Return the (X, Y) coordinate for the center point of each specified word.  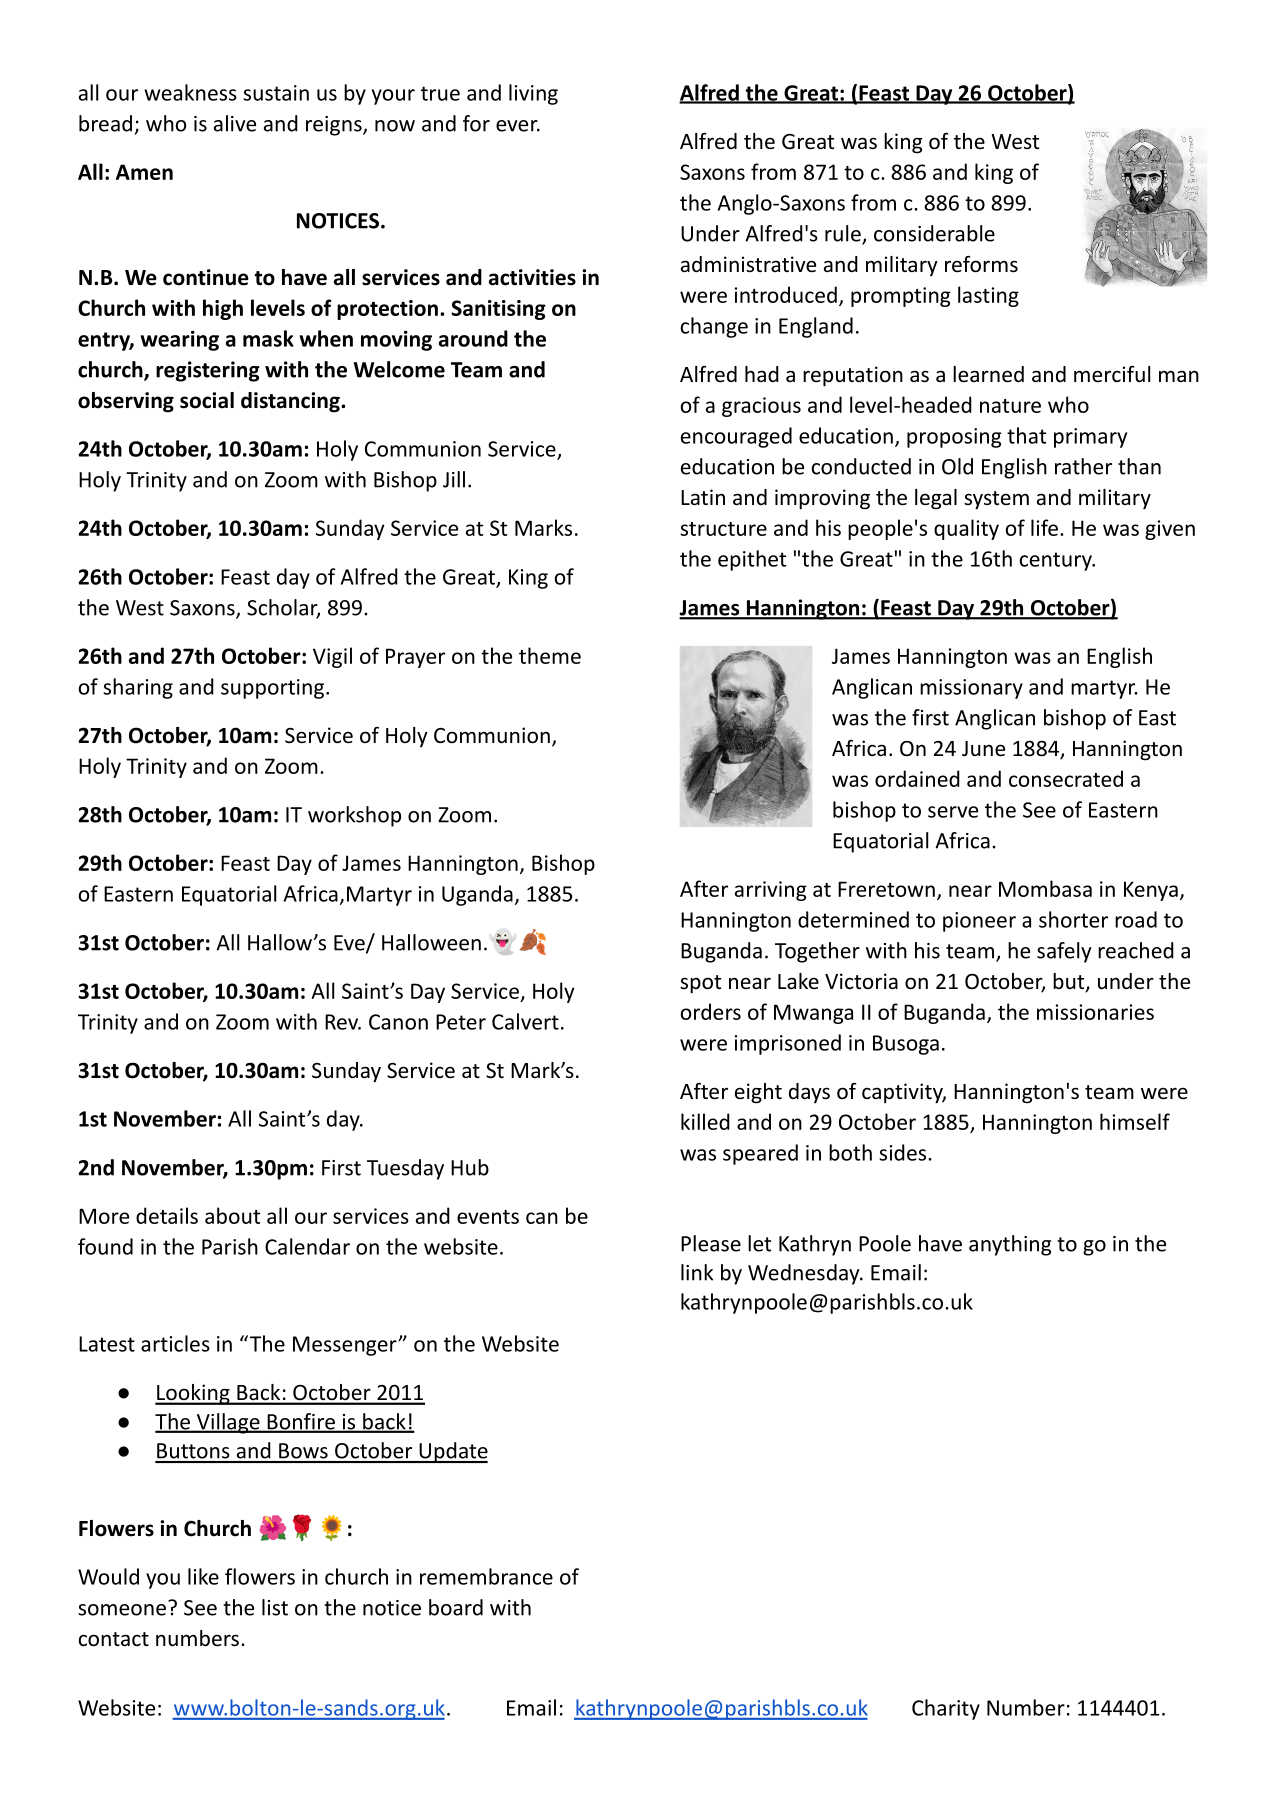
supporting (272, 689)
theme (550, 655)
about (232, 1215)
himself (1135, 1121)
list (275, 1607)
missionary (971, 689)
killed (705, 1121)
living (533, 94)
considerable (934, 233)
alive (235, 123)
